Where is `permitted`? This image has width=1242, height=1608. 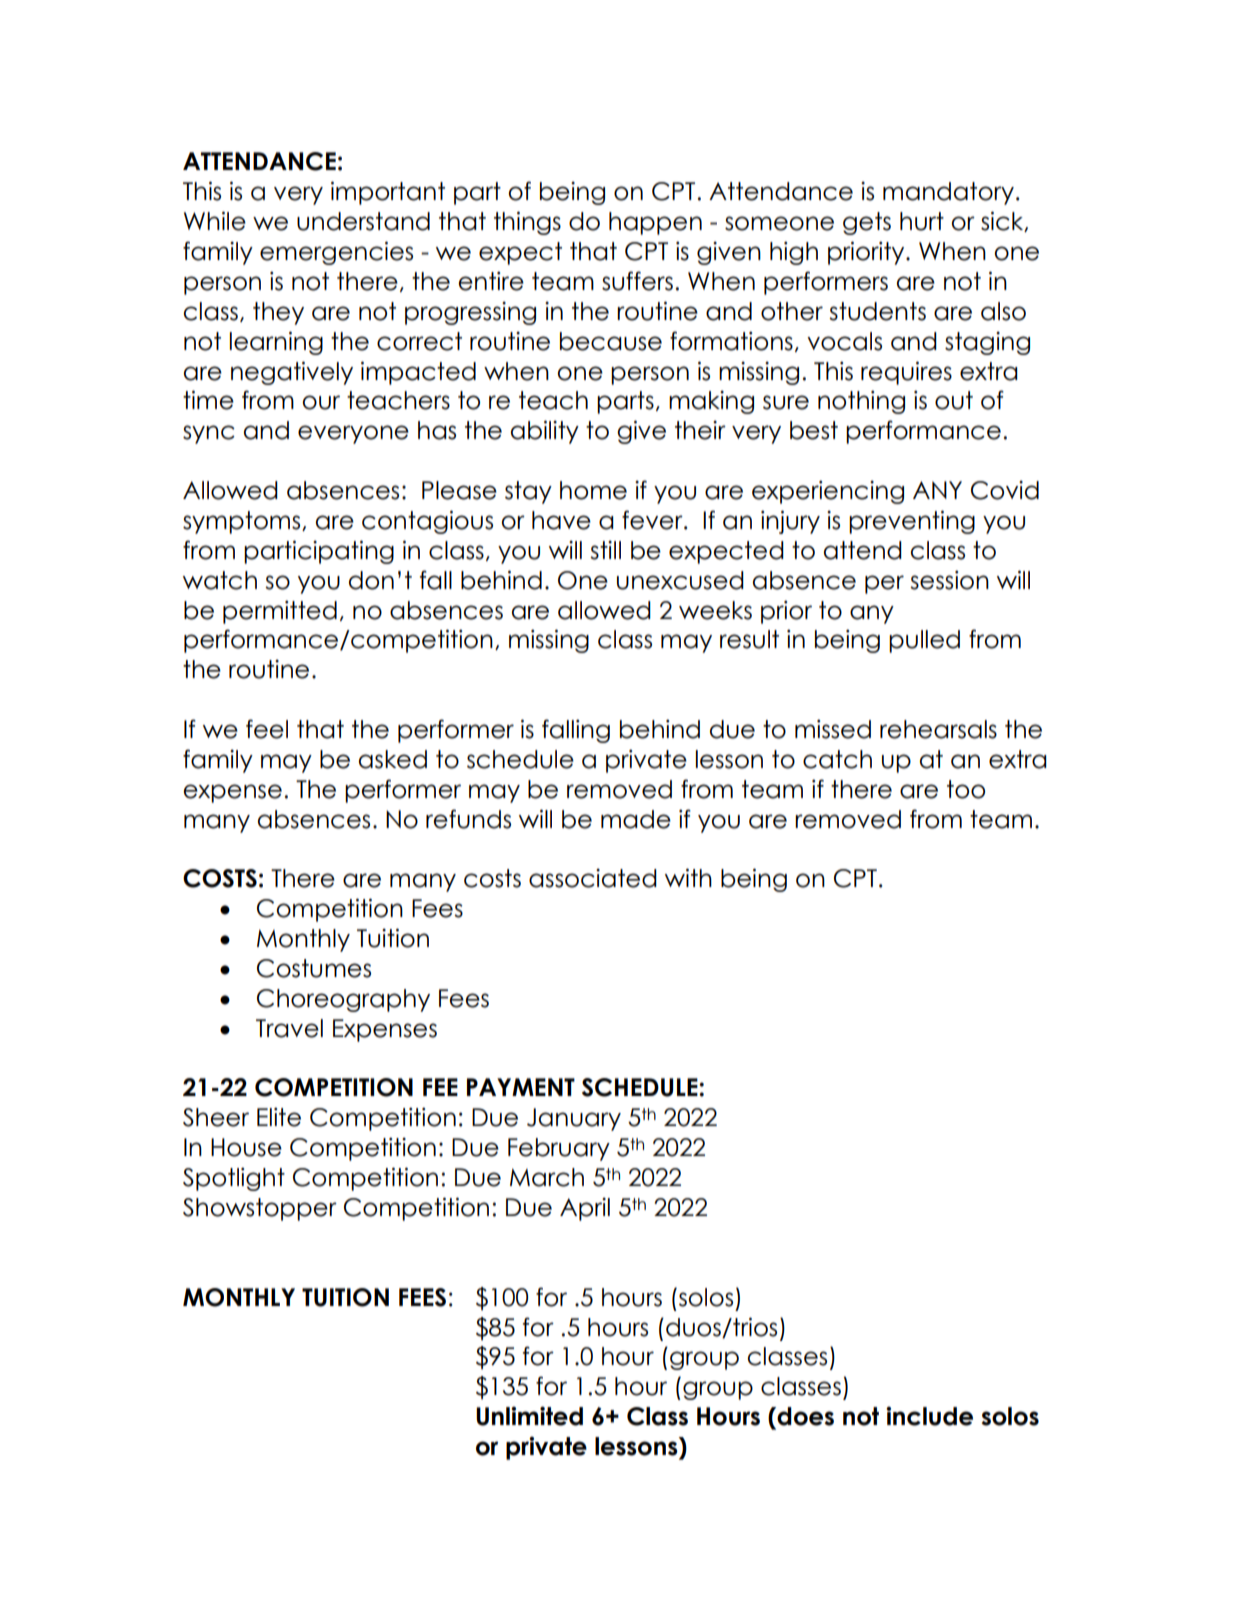
permitted is located at coordinates (280, 612).
